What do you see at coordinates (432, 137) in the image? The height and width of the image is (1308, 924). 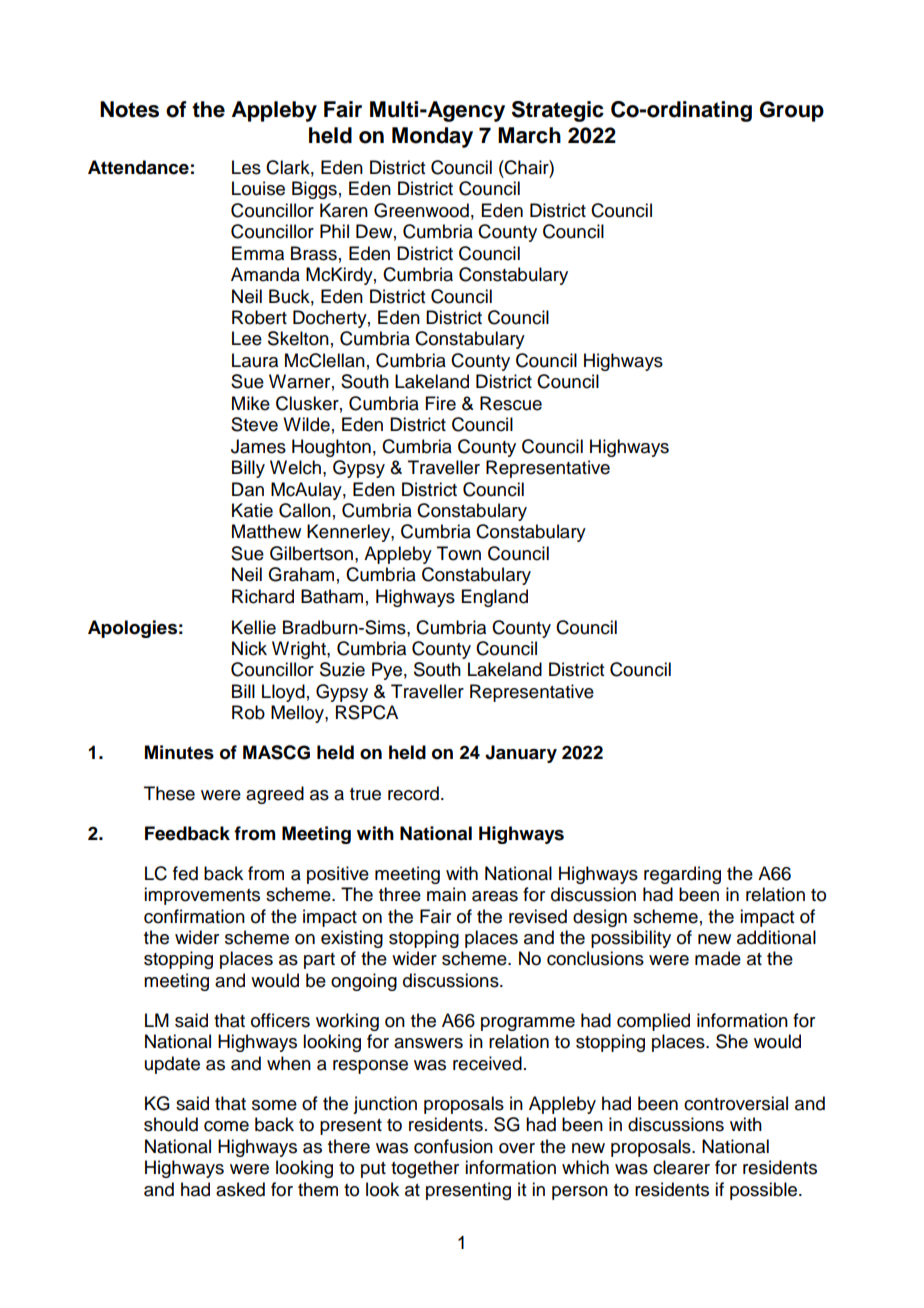 I see `Monday` at bounding box center [432, 137].
